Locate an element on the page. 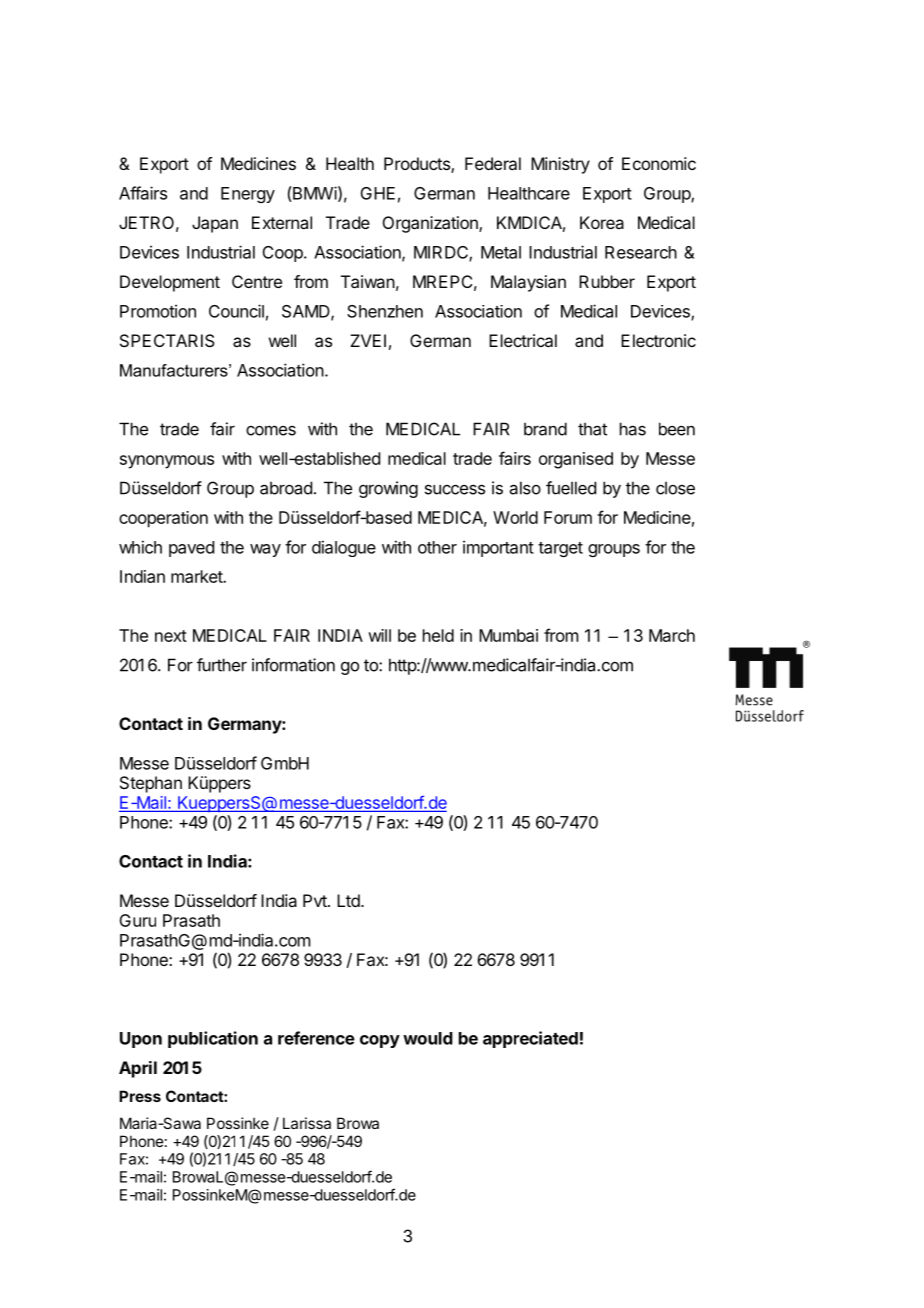  Japan is located at coordinates (215, 224).
